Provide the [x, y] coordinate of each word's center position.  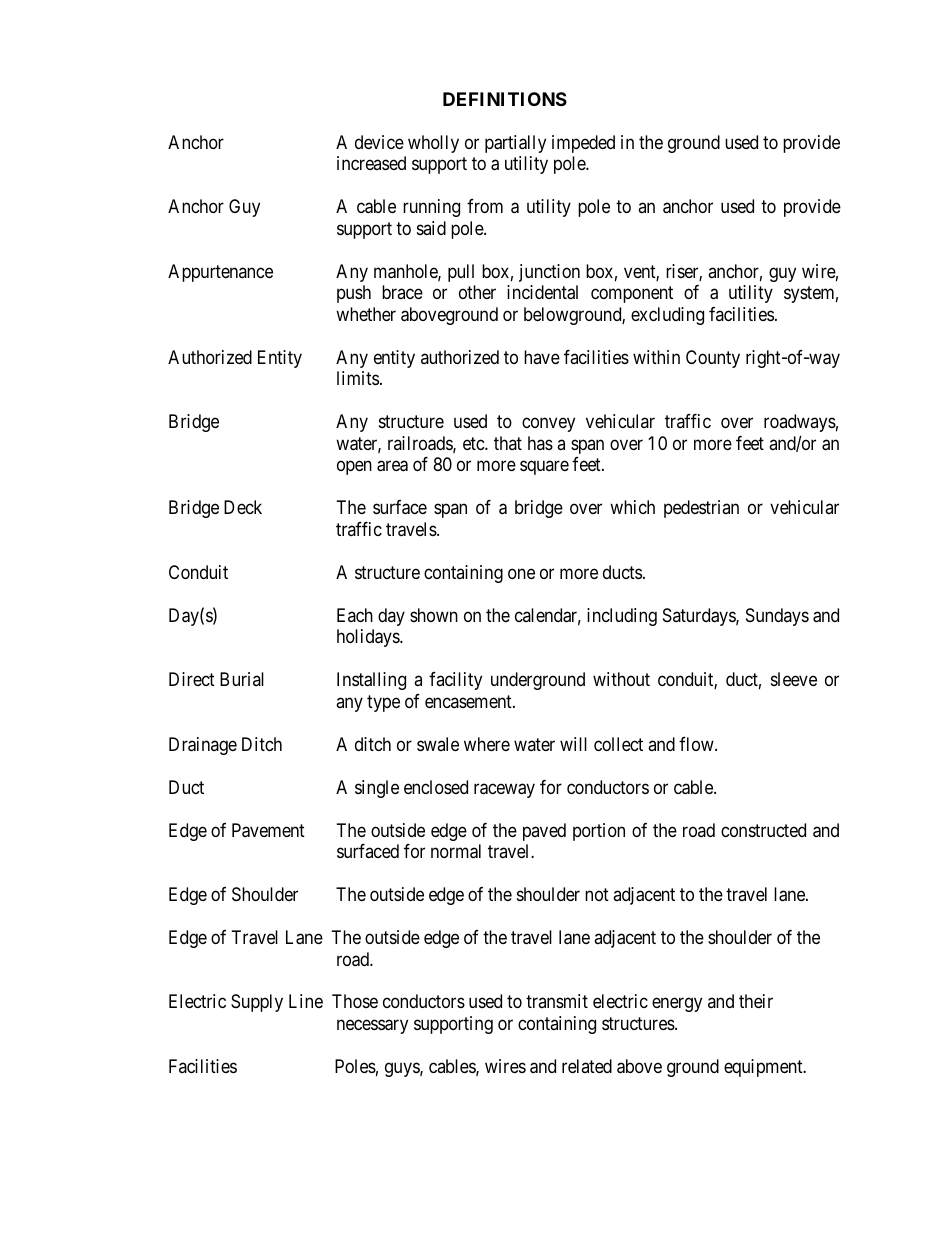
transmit [557, 1001]
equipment [764, 1068]
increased [371, 163]
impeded [583, 144]
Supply [257, 1003]
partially [515, 144]
